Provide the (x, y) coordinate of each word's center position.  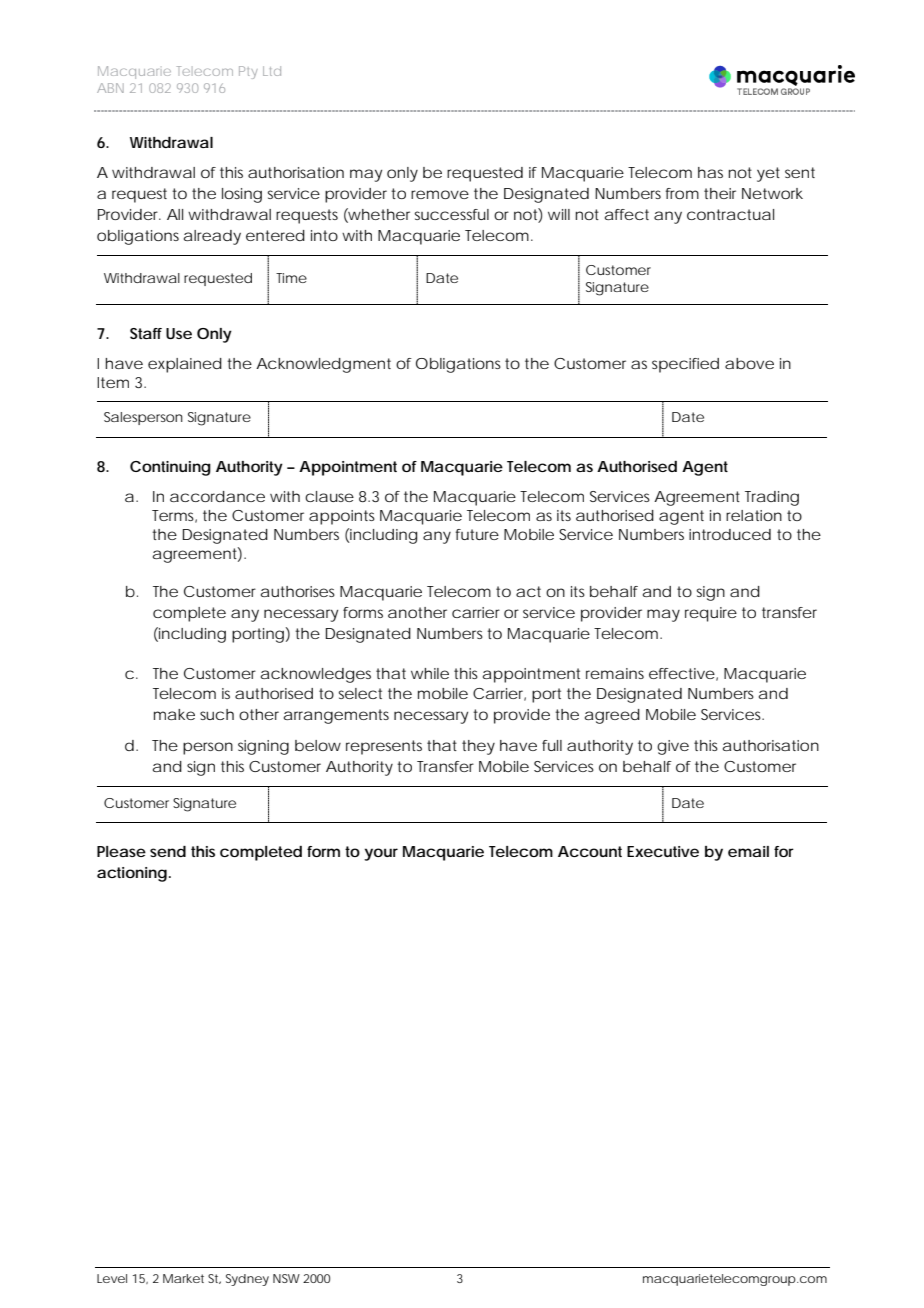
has (710, 172)
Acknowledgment (323, 365)
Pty (248, 72)
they (478, 747)
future (477, 534)
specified (685, 365)
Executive (663, 851)
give (673, 747)
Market (183, 1278)
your (381, 854)
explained (185, 365)
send (168, 851)
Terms (174, 516)
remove (440, 194)
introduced (730, 534)
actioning (132, 874)
